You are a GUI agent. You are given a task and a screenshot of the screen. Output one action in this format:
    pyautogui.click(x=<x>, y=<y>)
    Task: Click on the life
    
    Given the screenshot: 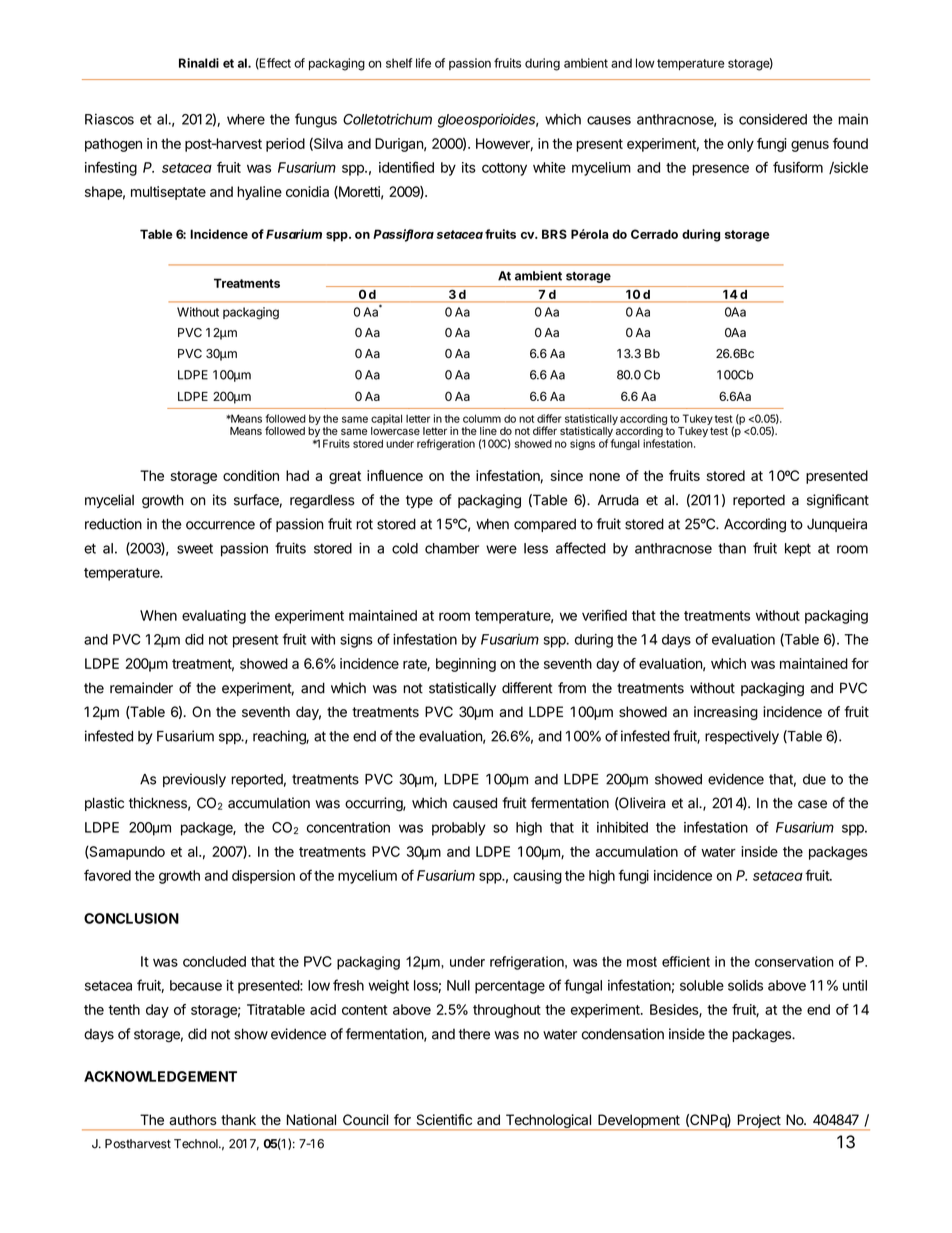 What is the action you would take?
    pyautogui.click(x=423, y=63)
